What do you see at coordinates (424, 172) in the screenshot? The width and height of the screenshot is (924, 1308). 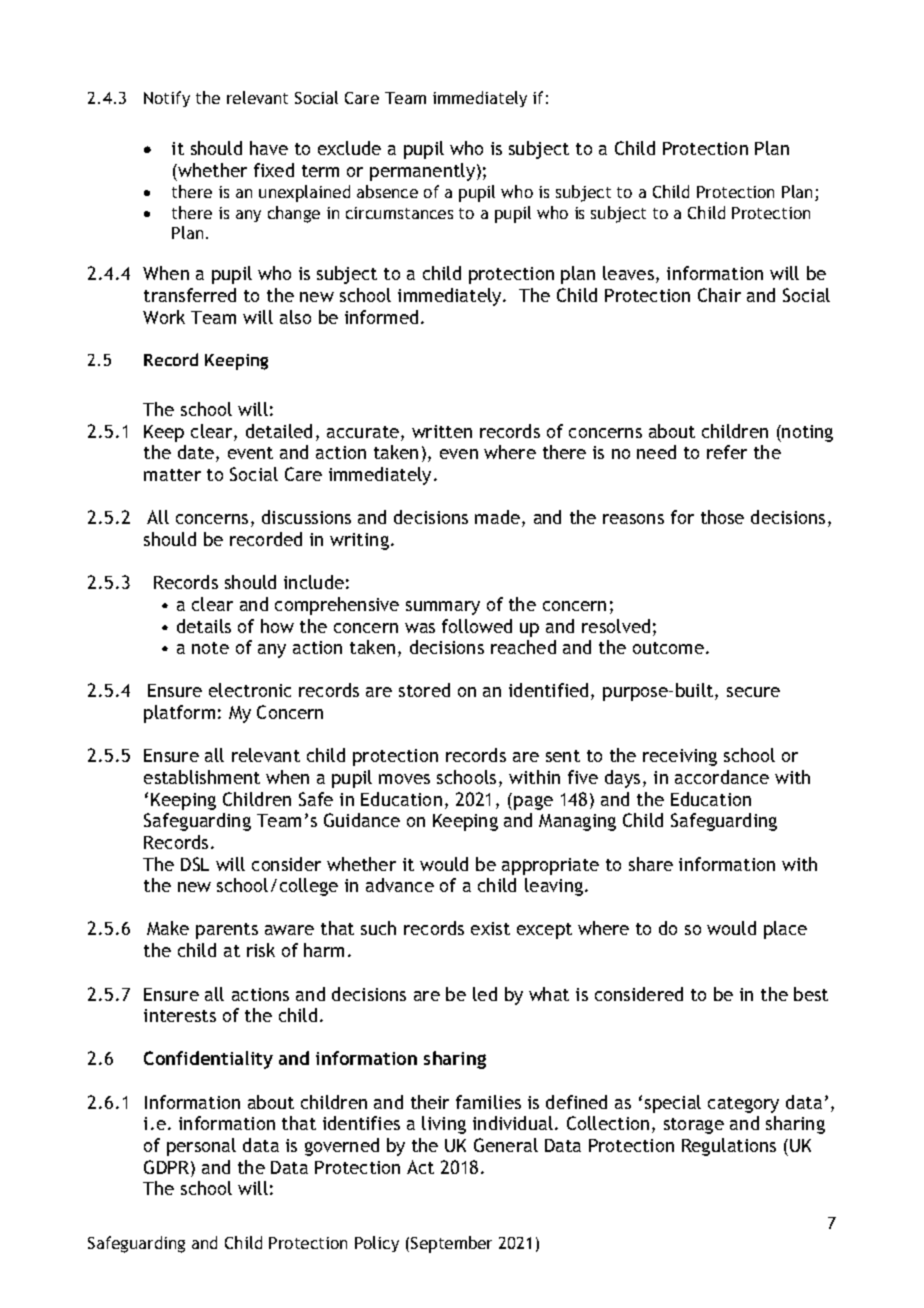 I see `permanently` at bounding box center [424, 172].
